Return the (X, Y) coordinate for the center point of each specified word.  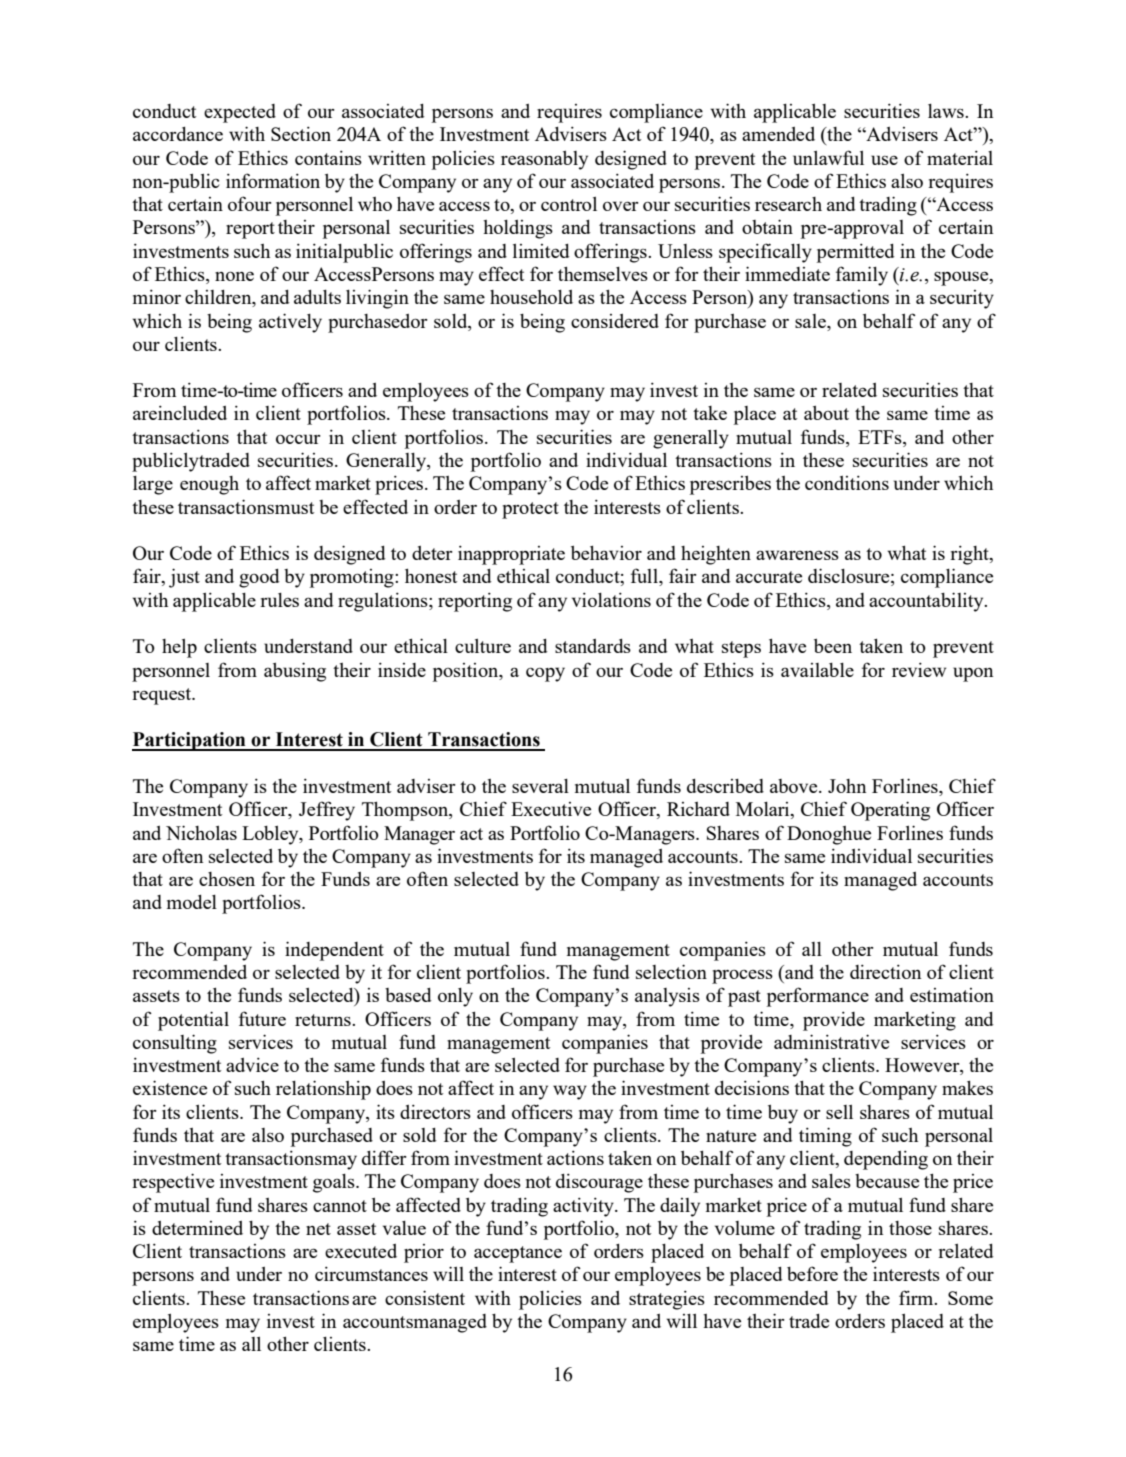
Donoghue (829, 835)
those (910, 1228)
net (318, 1229)
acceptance (518, 1254)
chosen (227, 879)
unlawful (828, 157)
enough (209, 485)
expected (240, 113)
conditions (847, 482)
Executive (551, 809)
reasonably (544, 160)
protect (530, 510)
